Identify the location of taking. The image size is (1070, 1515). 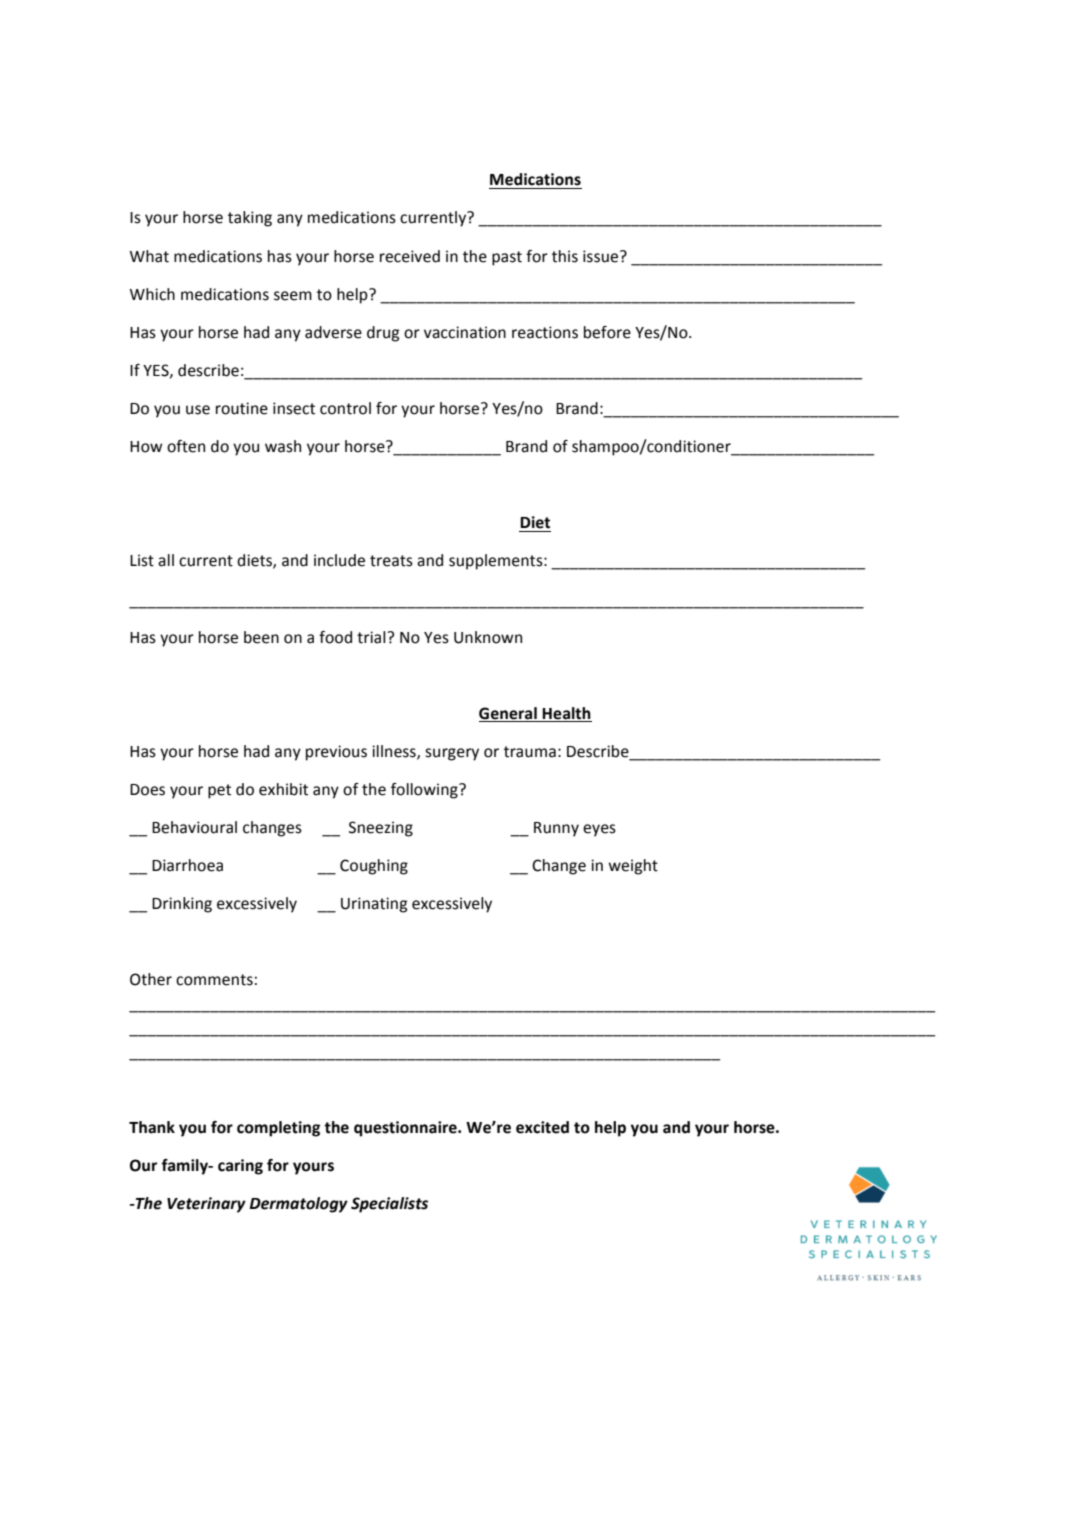
(250, 219).
